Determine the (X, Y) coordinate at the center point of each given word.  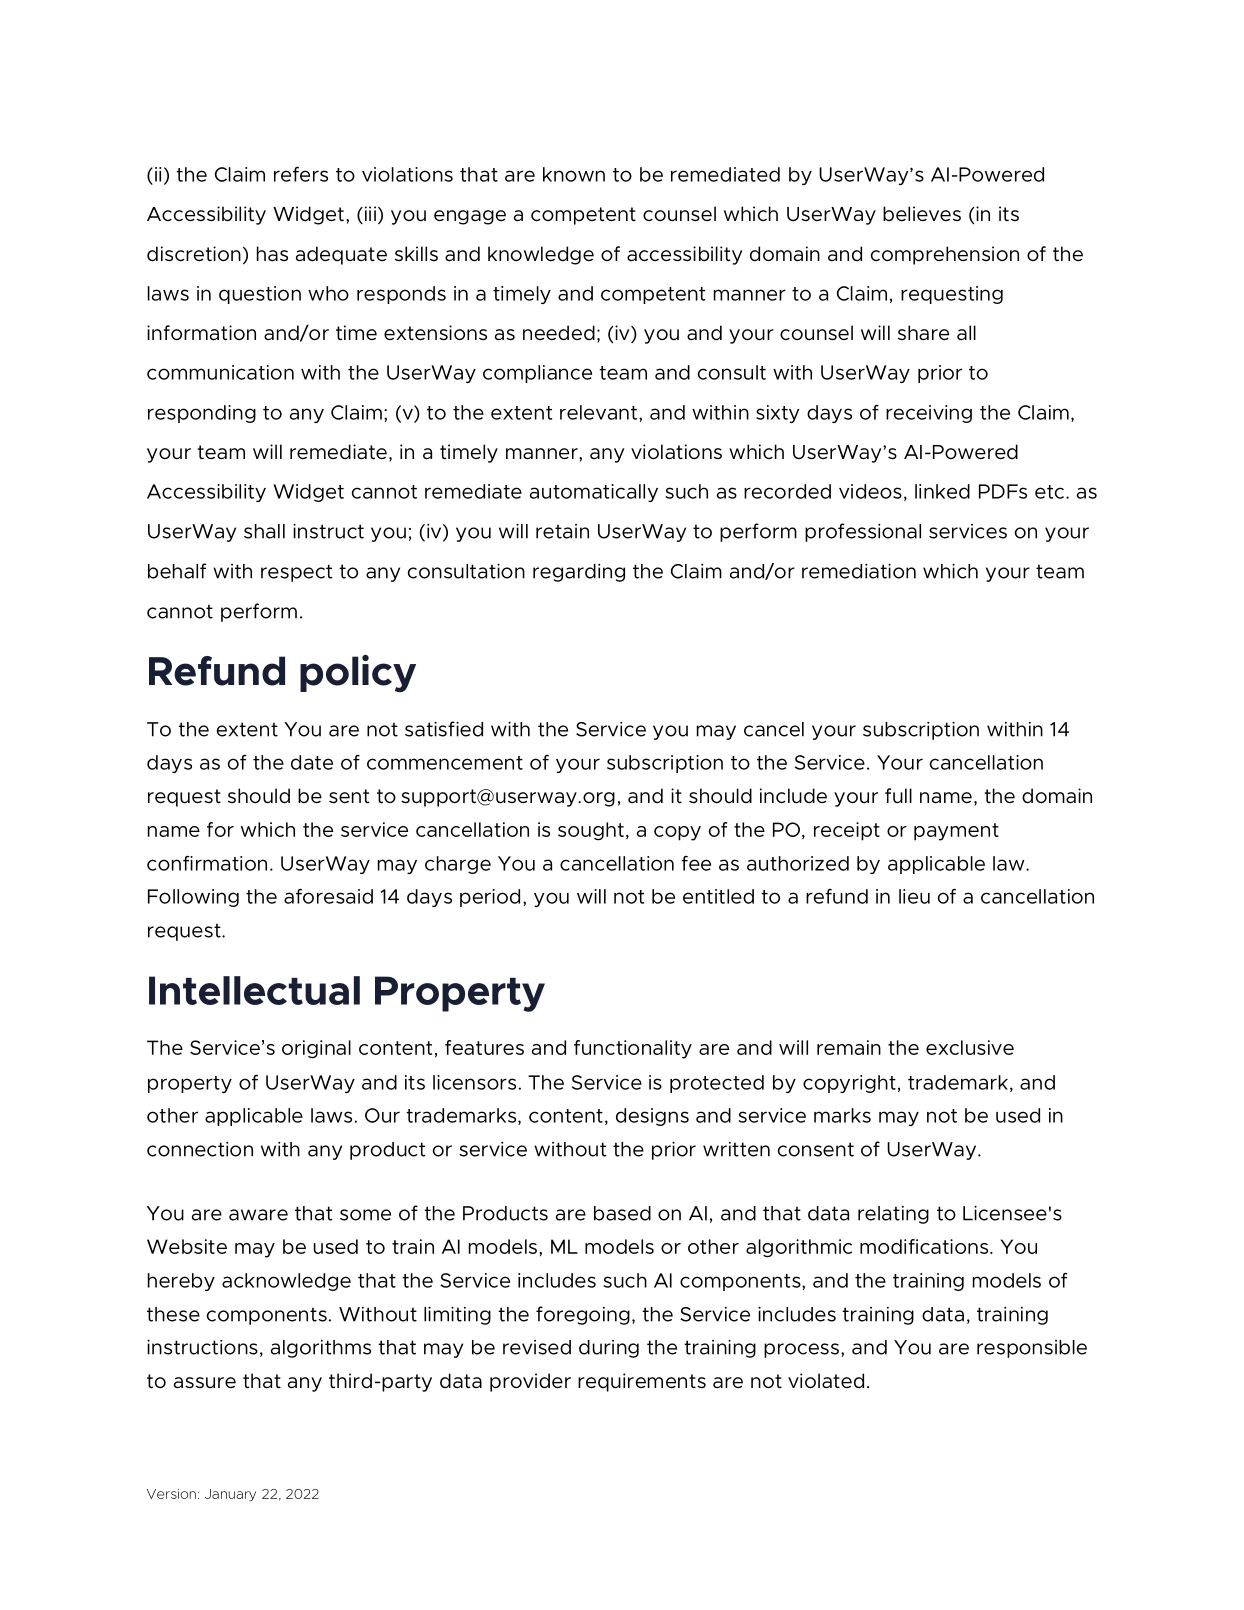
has (272, 254)
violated (826, 1381)
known (574, 174)
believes (922, 214)
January (230, 1495)
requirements (642, 1382)
